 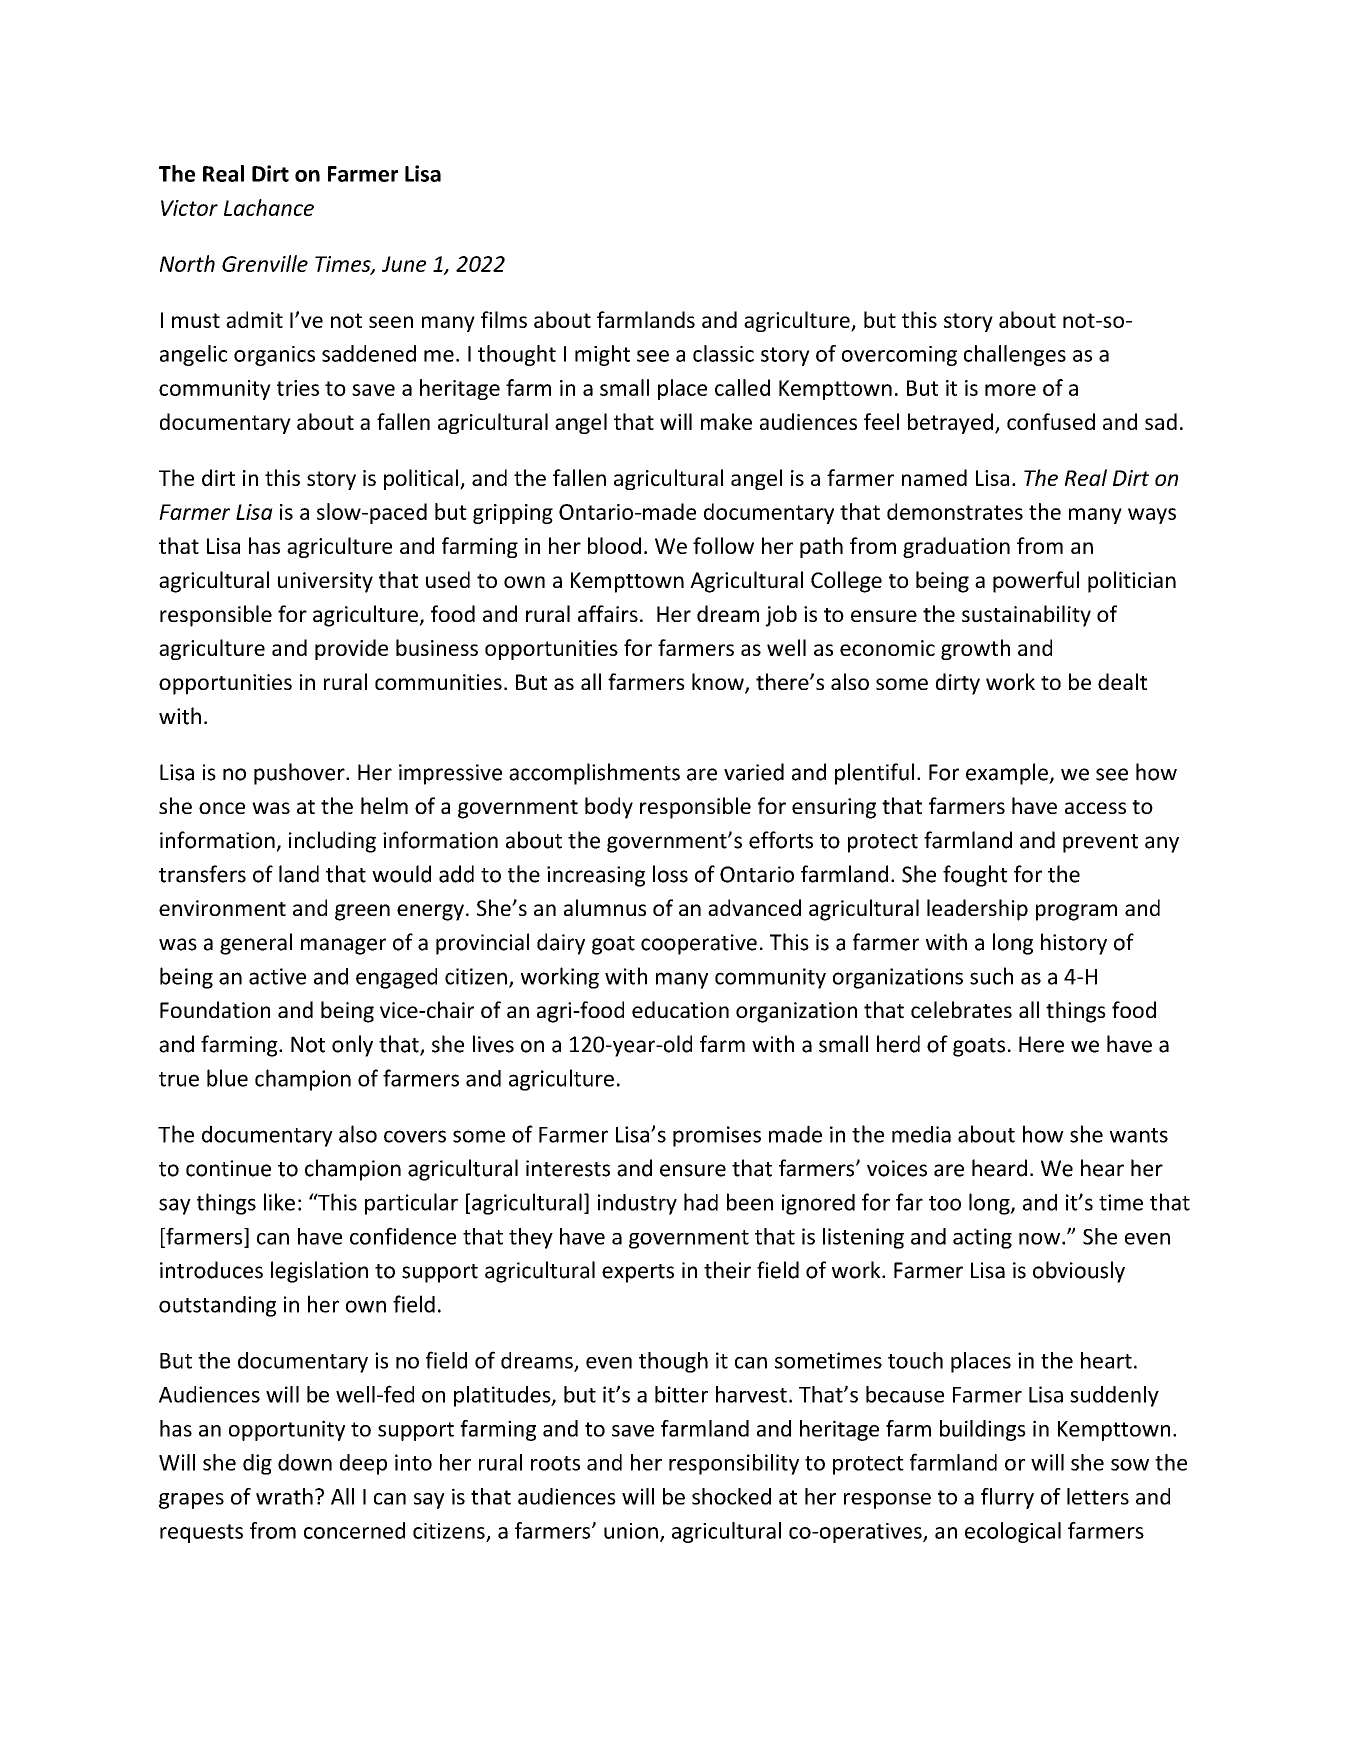 I want to click on union, so click(x=631, y=1531).
